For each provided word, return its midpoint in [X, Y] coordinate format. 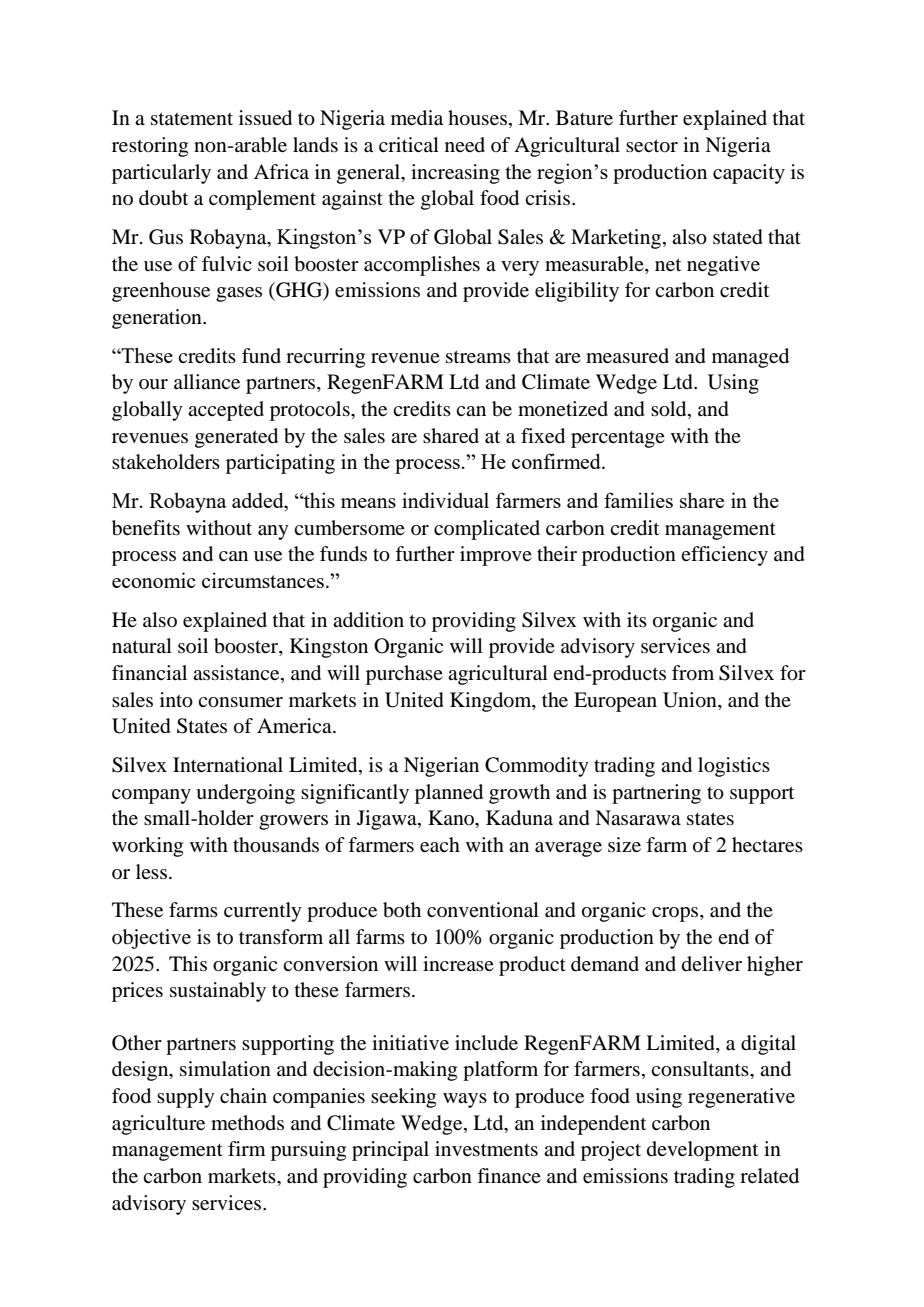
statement [192, 118]
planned [449, 794]
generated [236, 438]
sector [652, 146]
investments [486, 1148]
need [465, 144]
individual [445, 500]
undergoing [245, 794]
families [638, 500]
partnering [656, 794]
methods [247, 1123]
